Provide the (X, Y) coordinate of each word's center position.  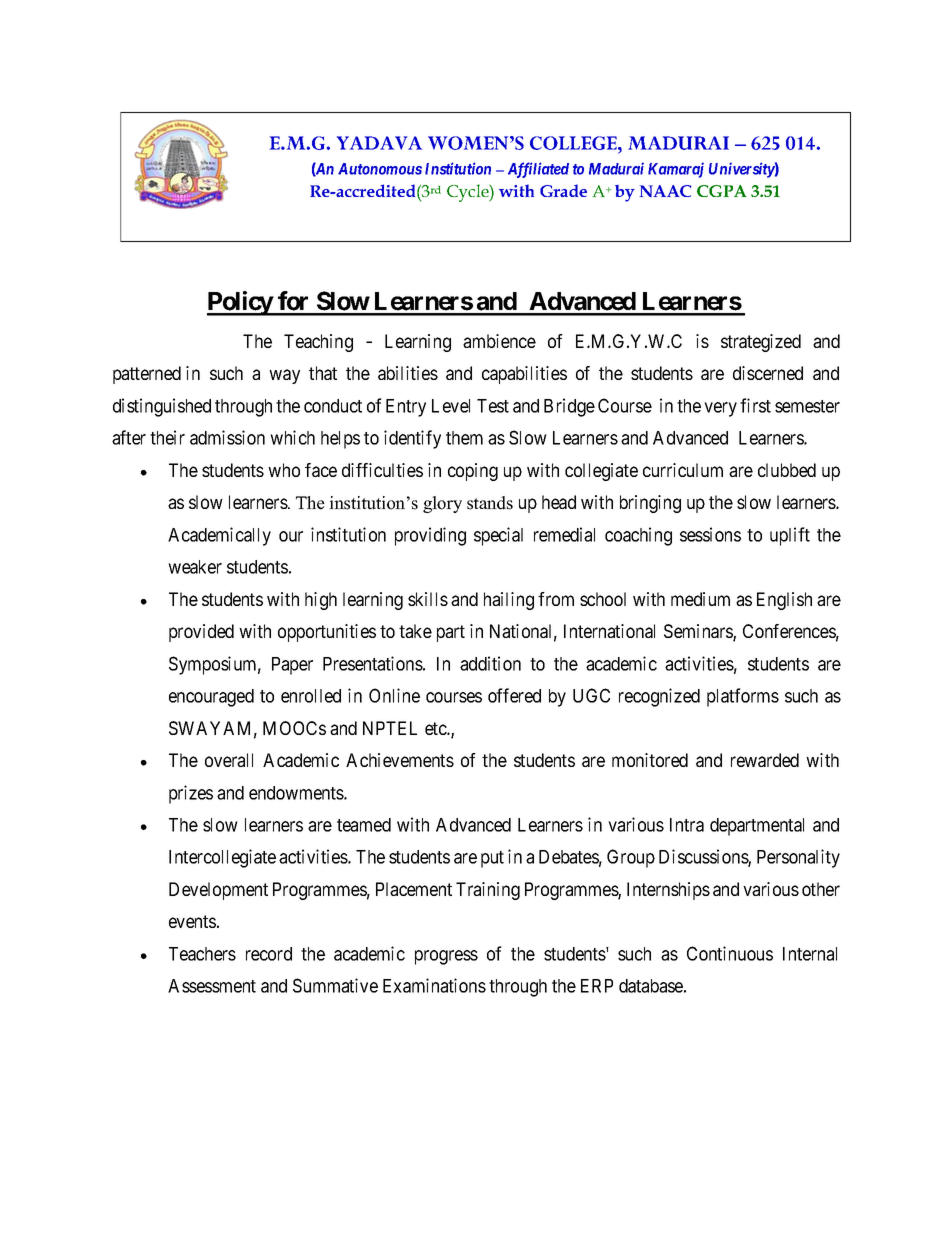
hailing (509, 601)
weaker (195, 567)
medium (700, 599)
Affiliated (538, 170)
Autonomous (380, 169)
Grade (563, 190)
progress (446, 957)
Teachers (202, 954)
